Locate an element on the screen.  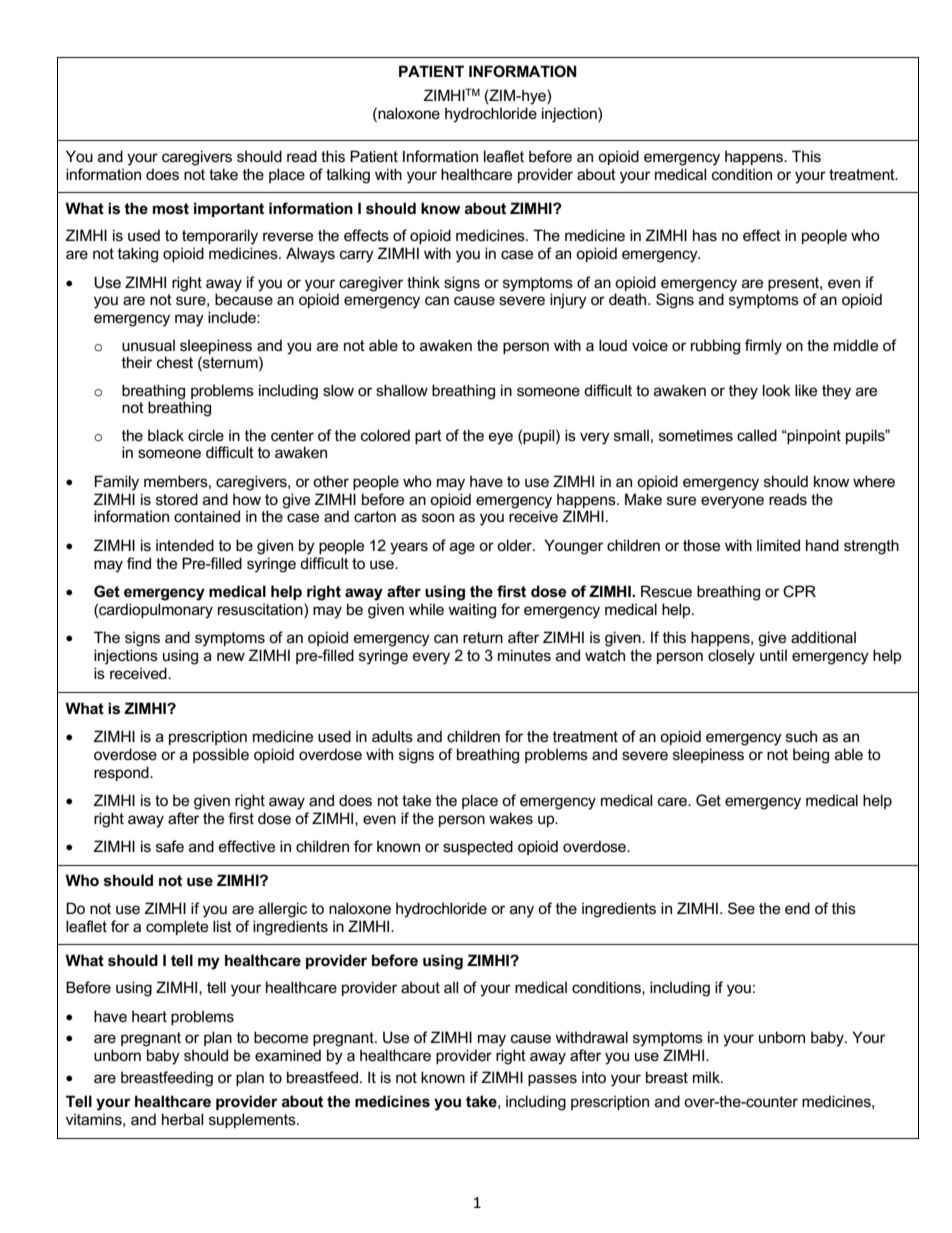
See is located at coordinates (741, 908).
